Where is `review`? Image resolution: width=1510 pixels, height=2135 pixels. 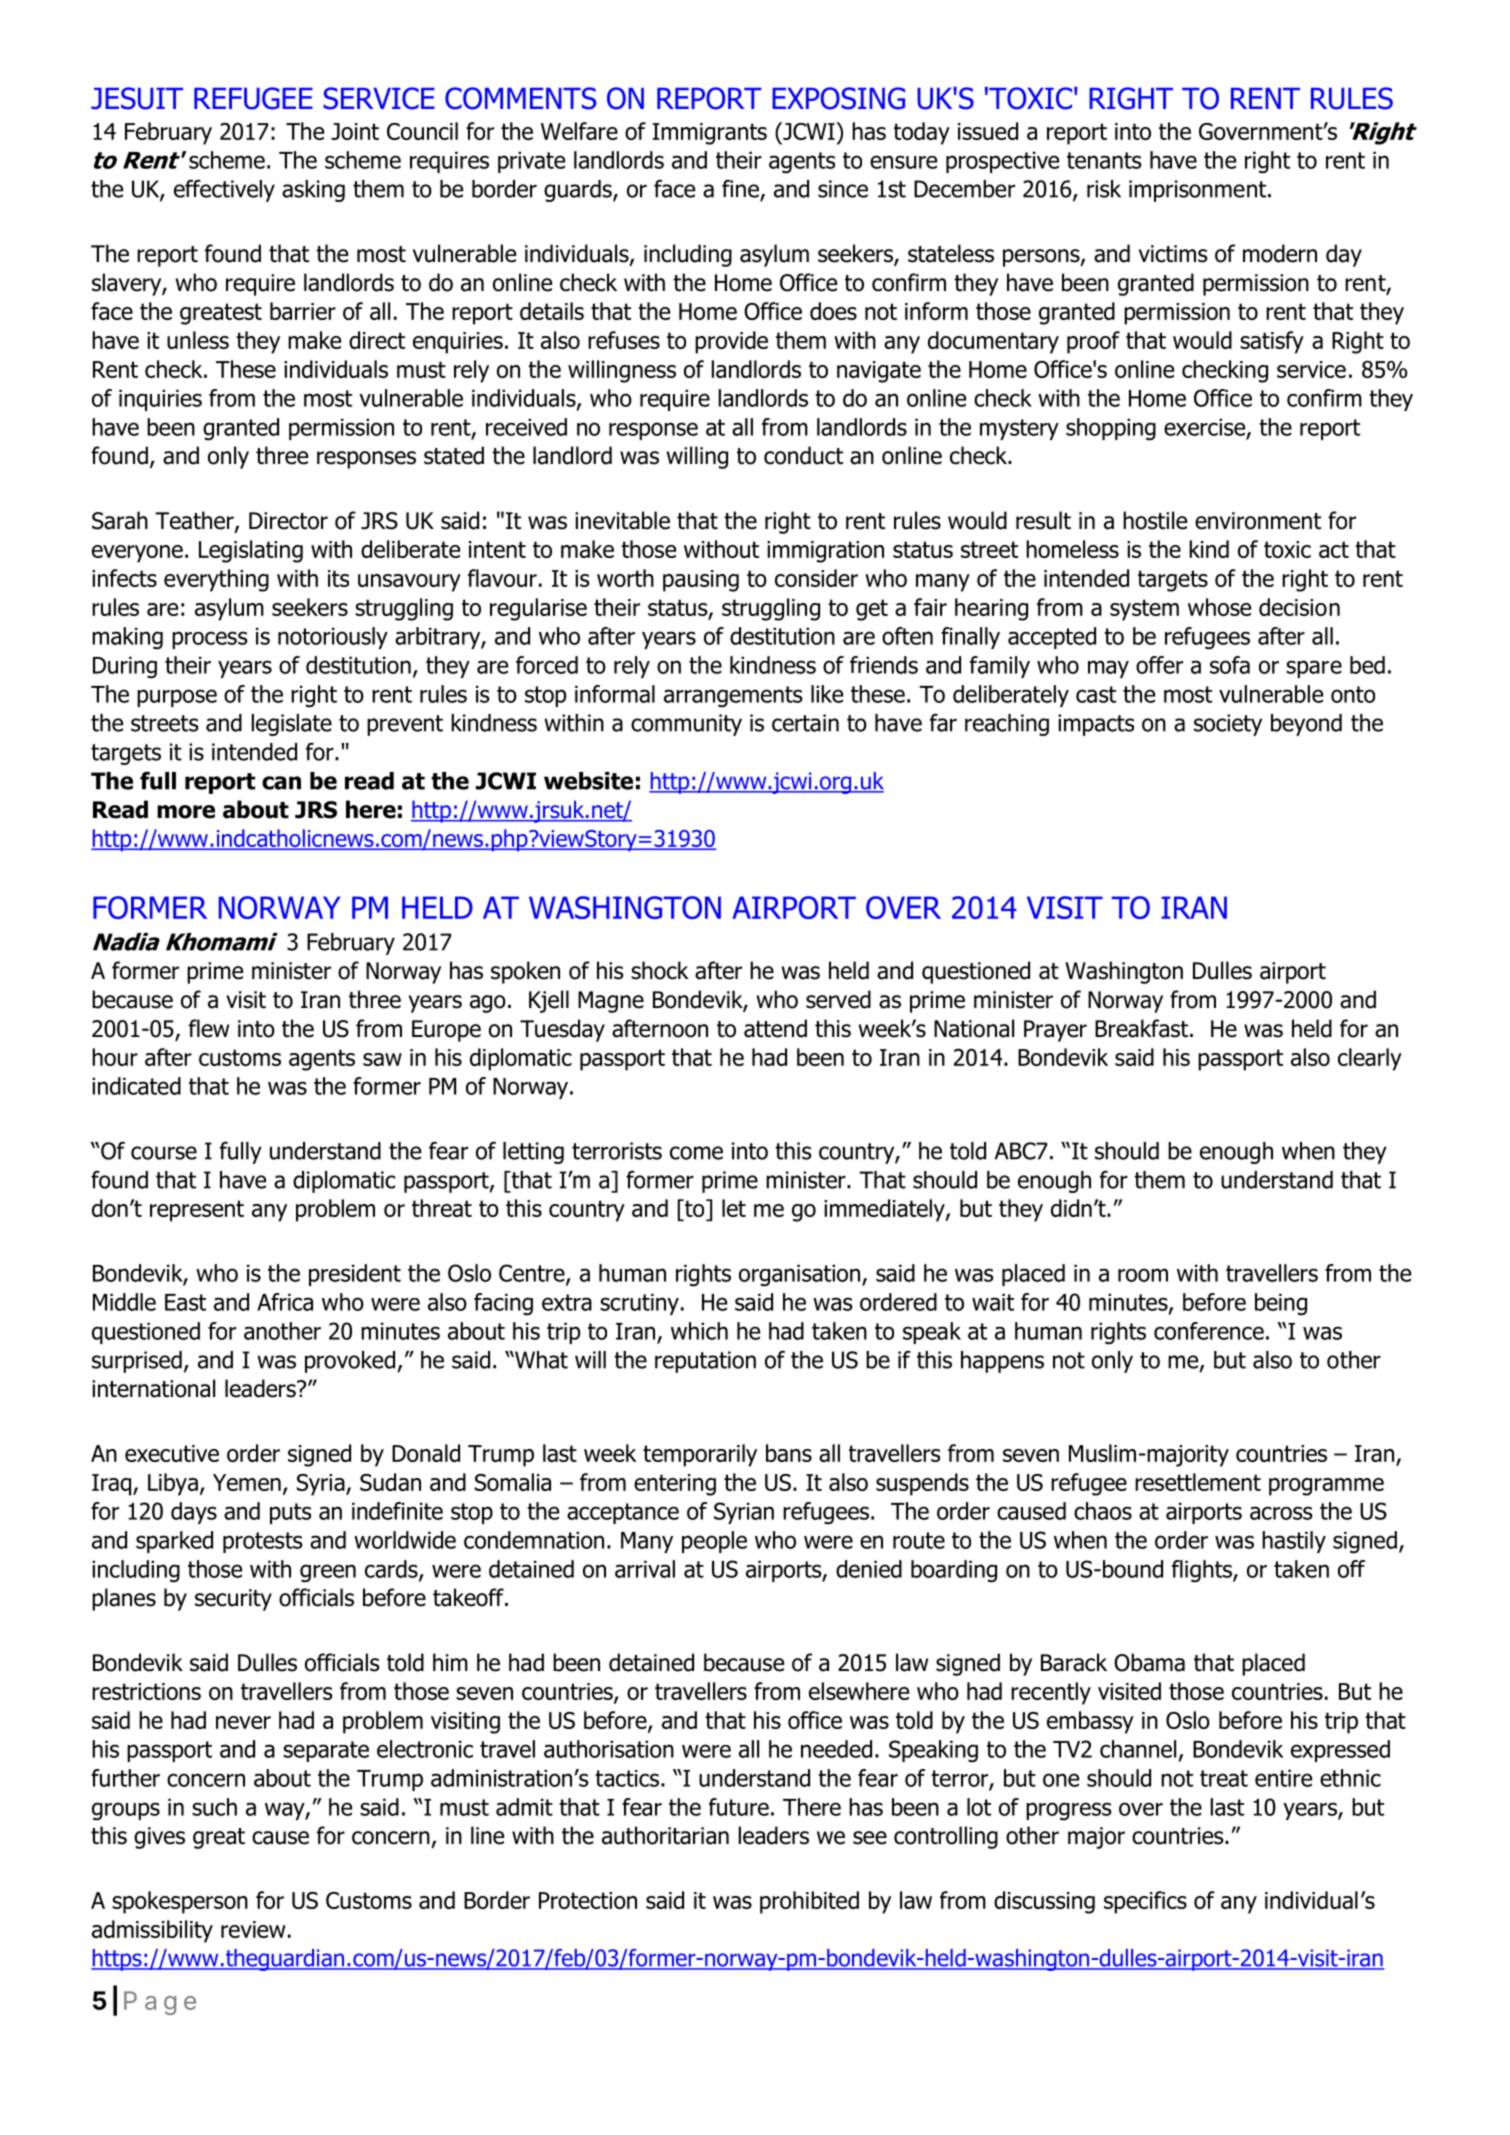
review is located at coordinates (253, 1929).
